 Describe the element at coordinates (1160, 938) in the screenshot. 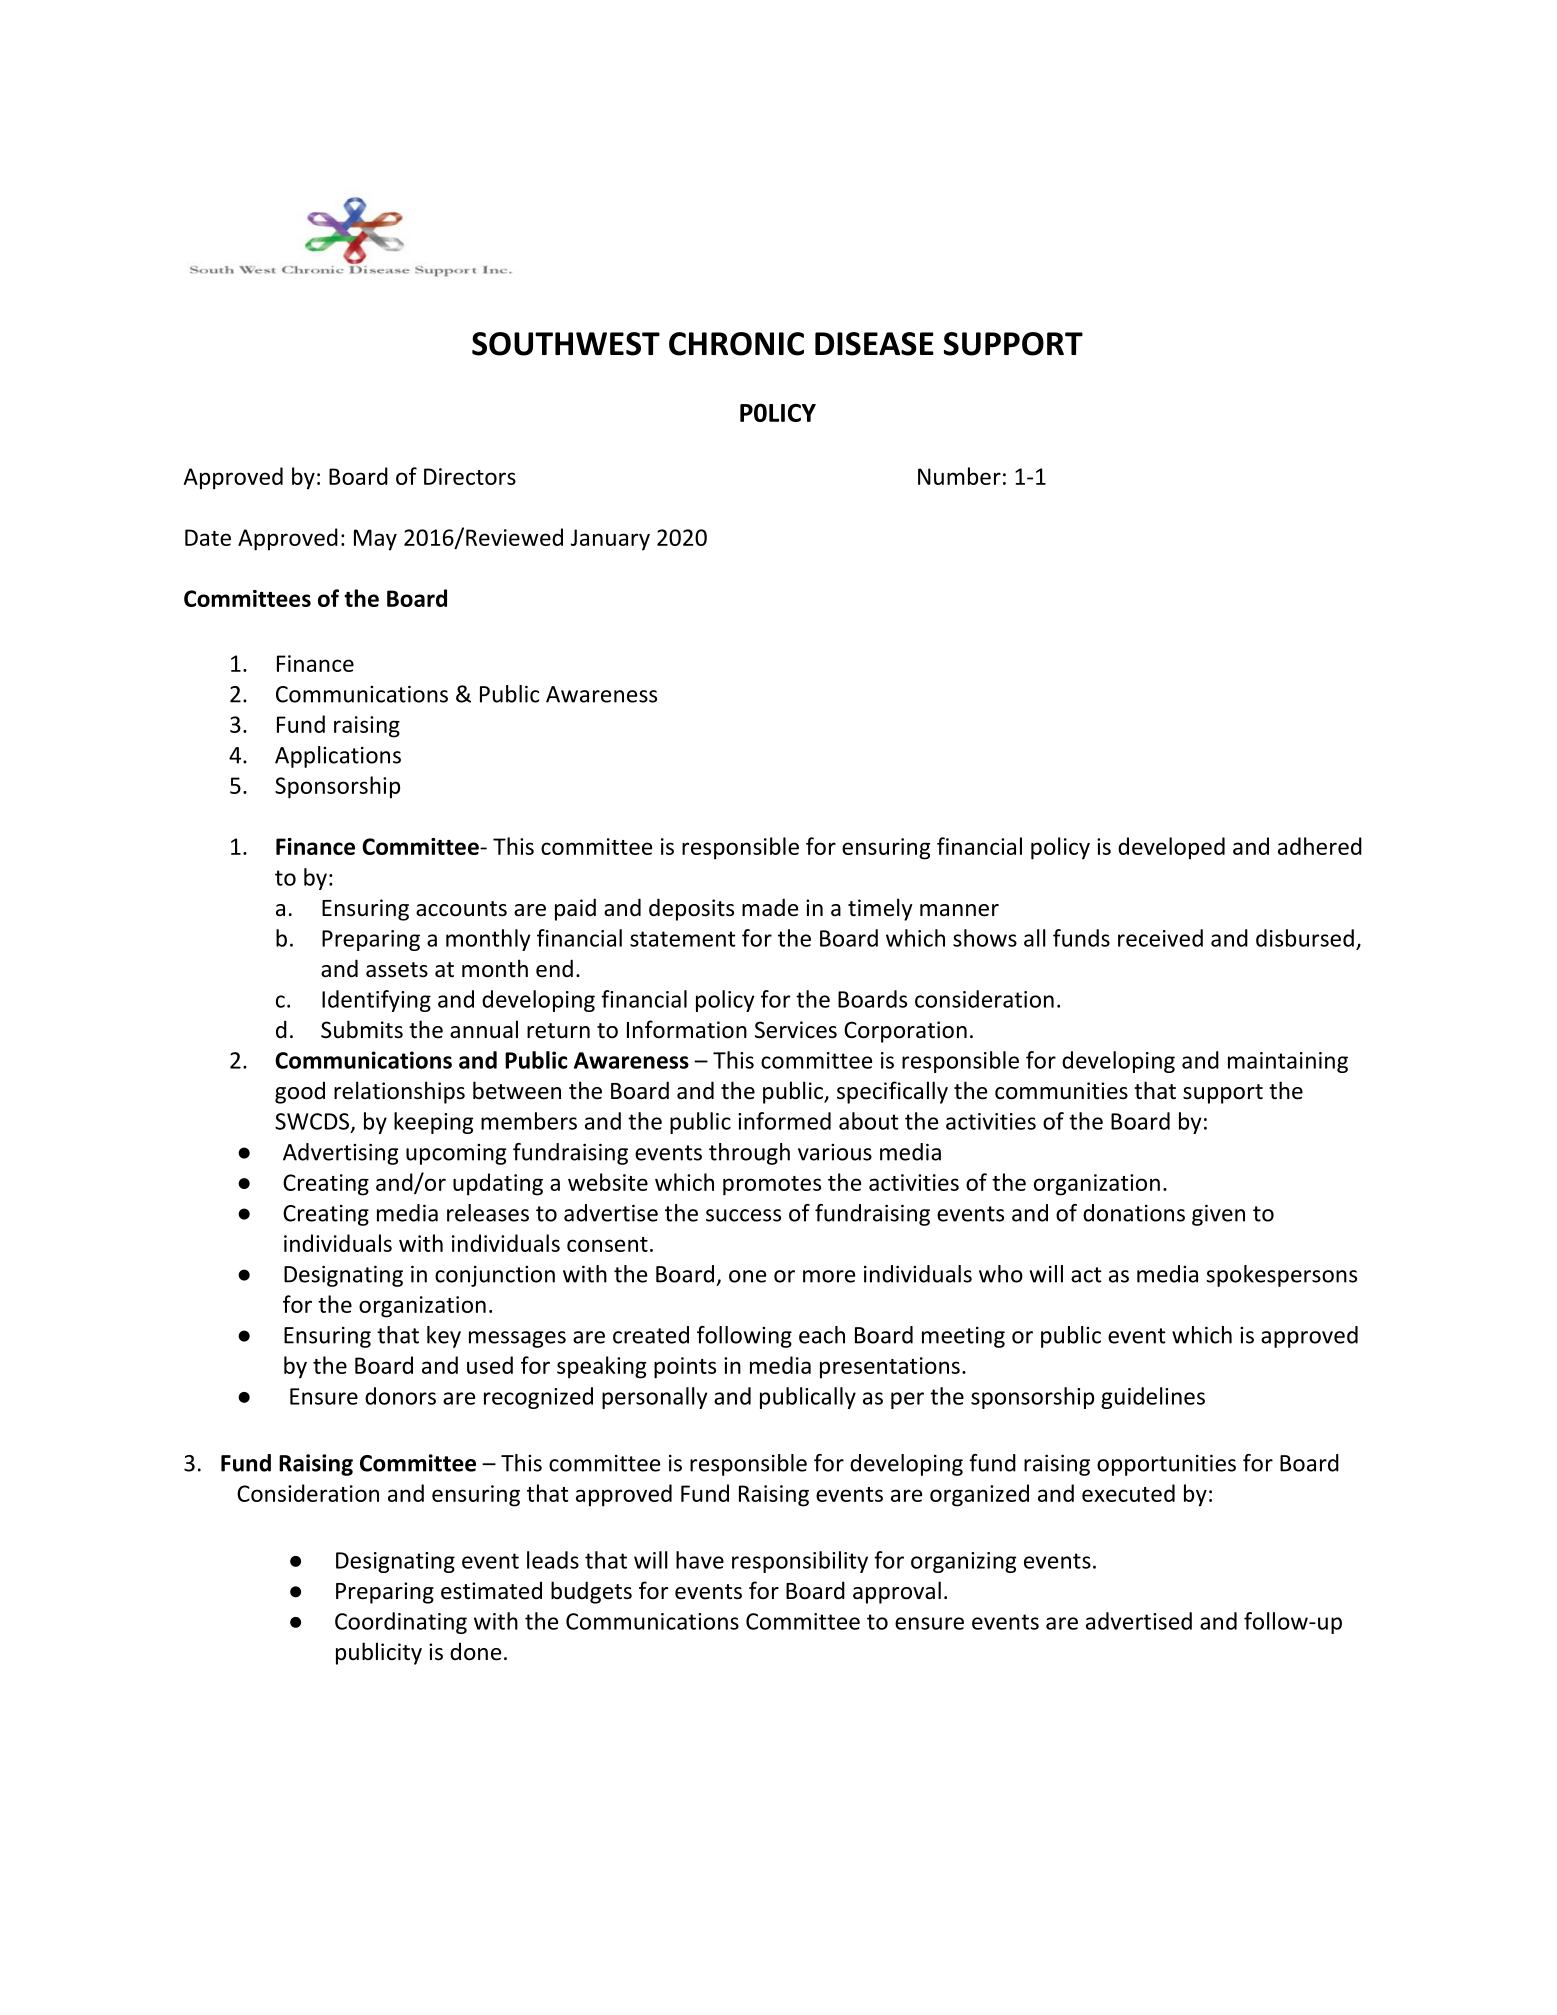

I see `received` at that location.
